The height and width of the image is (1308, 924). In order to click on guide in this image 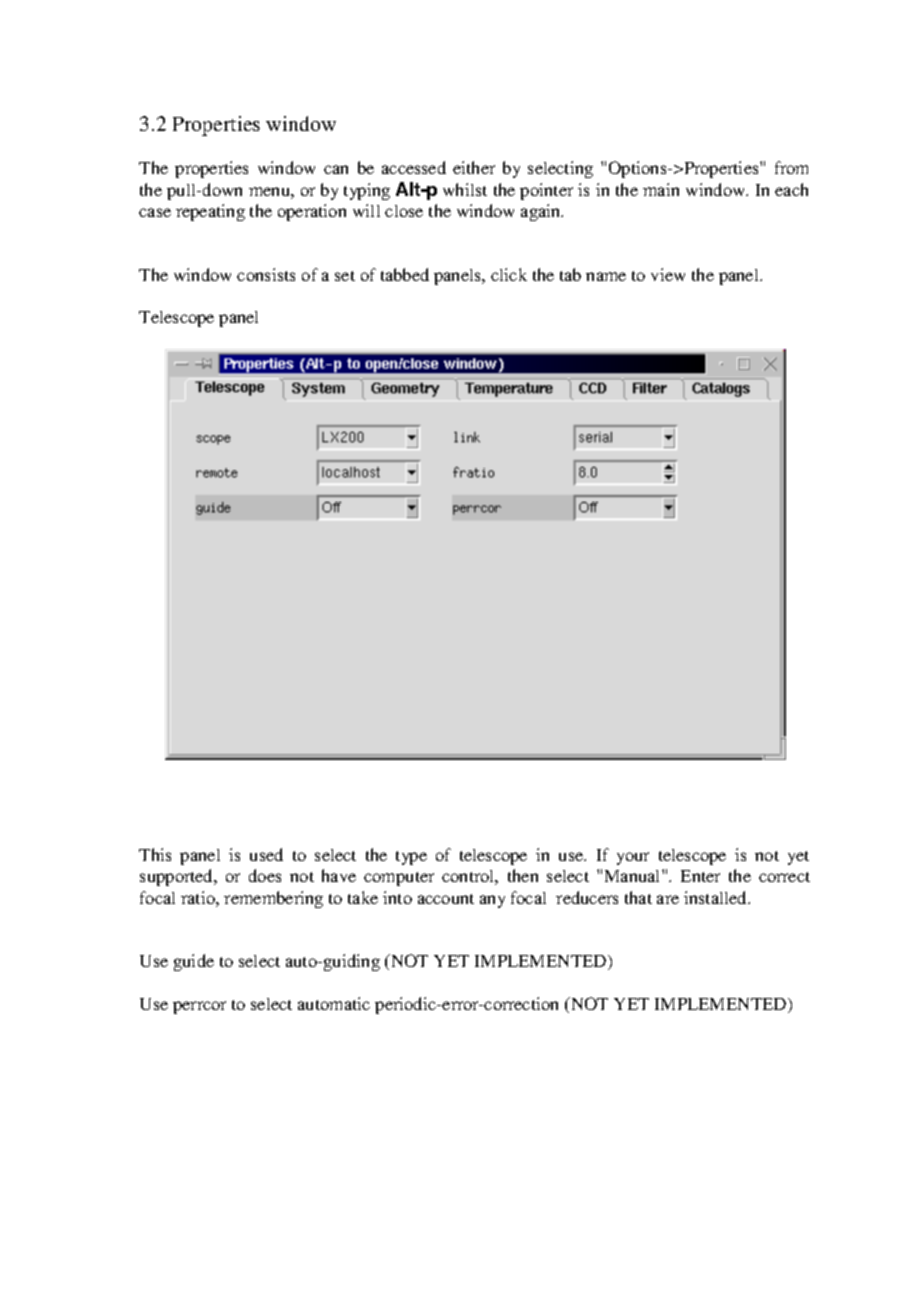, I will do `click(194, 962)`.
